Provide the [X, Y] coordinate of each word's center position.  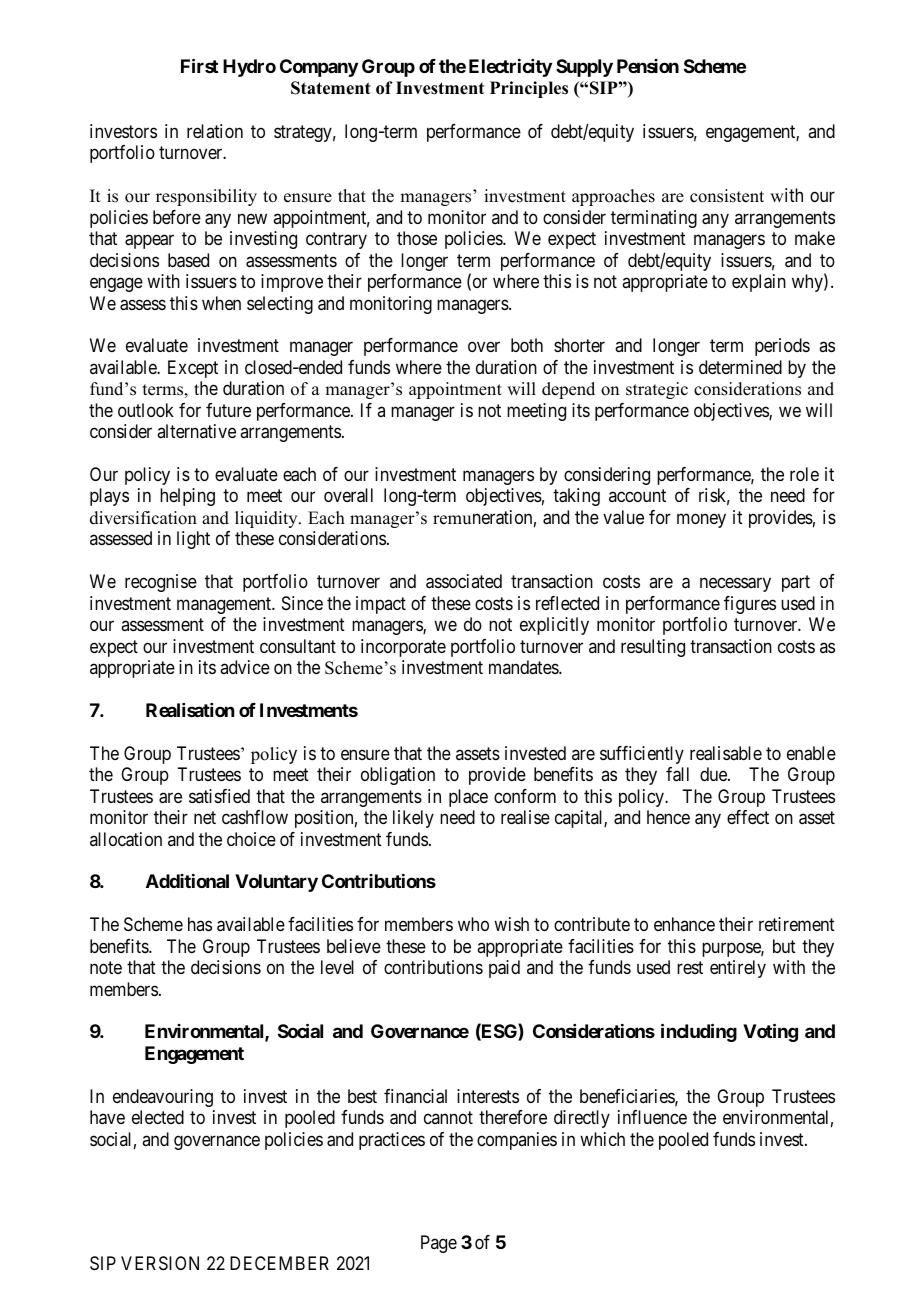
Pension [648, 66]
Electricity [510, 68]
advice [245, 667]
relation [215, 131]
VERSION [160, 1263]
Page [439, 1244]
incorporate [403, 648]
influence [652, 1117]
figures [750, 605]
